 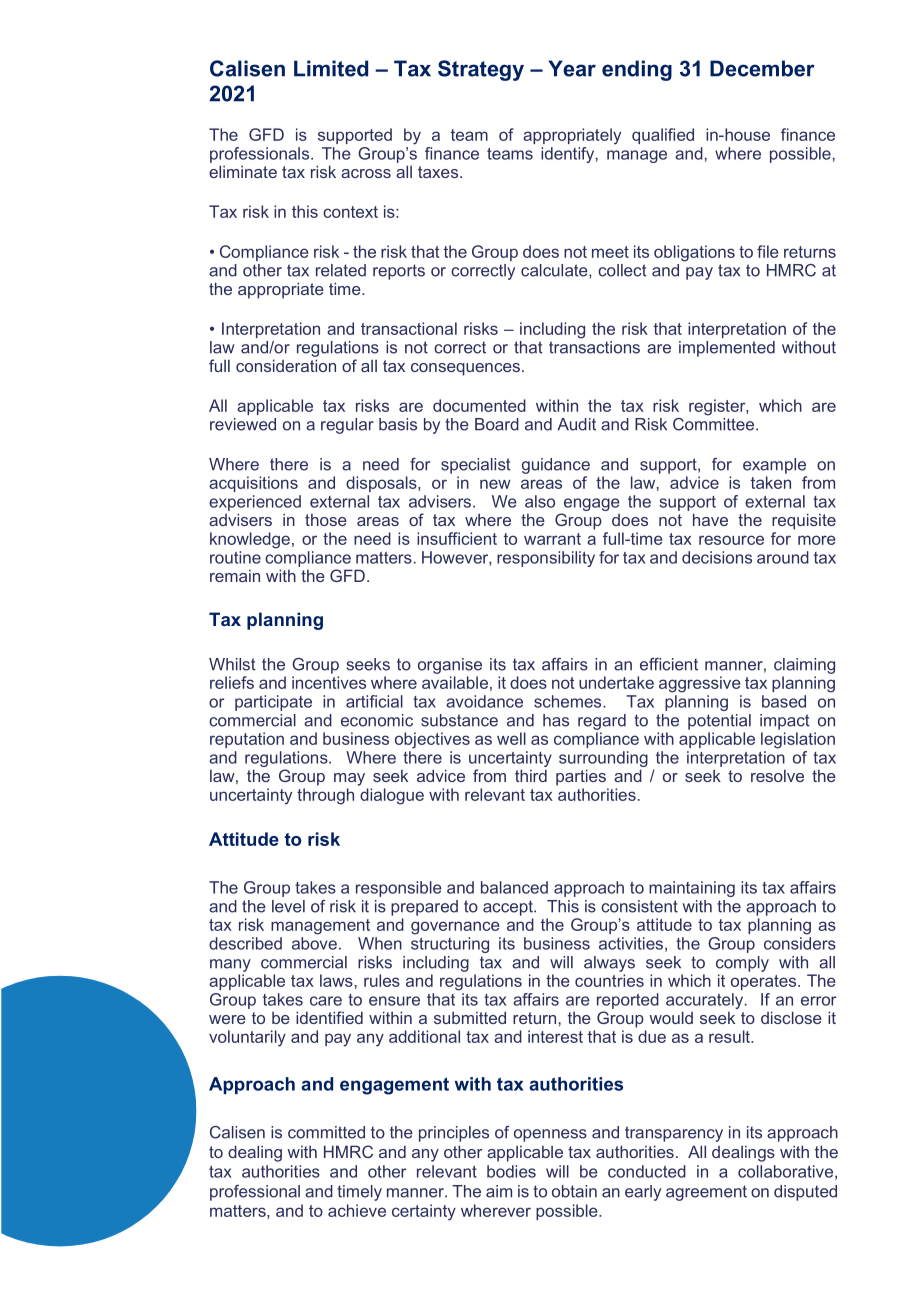 What do you see at coordinates (329, 682) in the image?
I see `incentives` at bounding box center [329, 682].
